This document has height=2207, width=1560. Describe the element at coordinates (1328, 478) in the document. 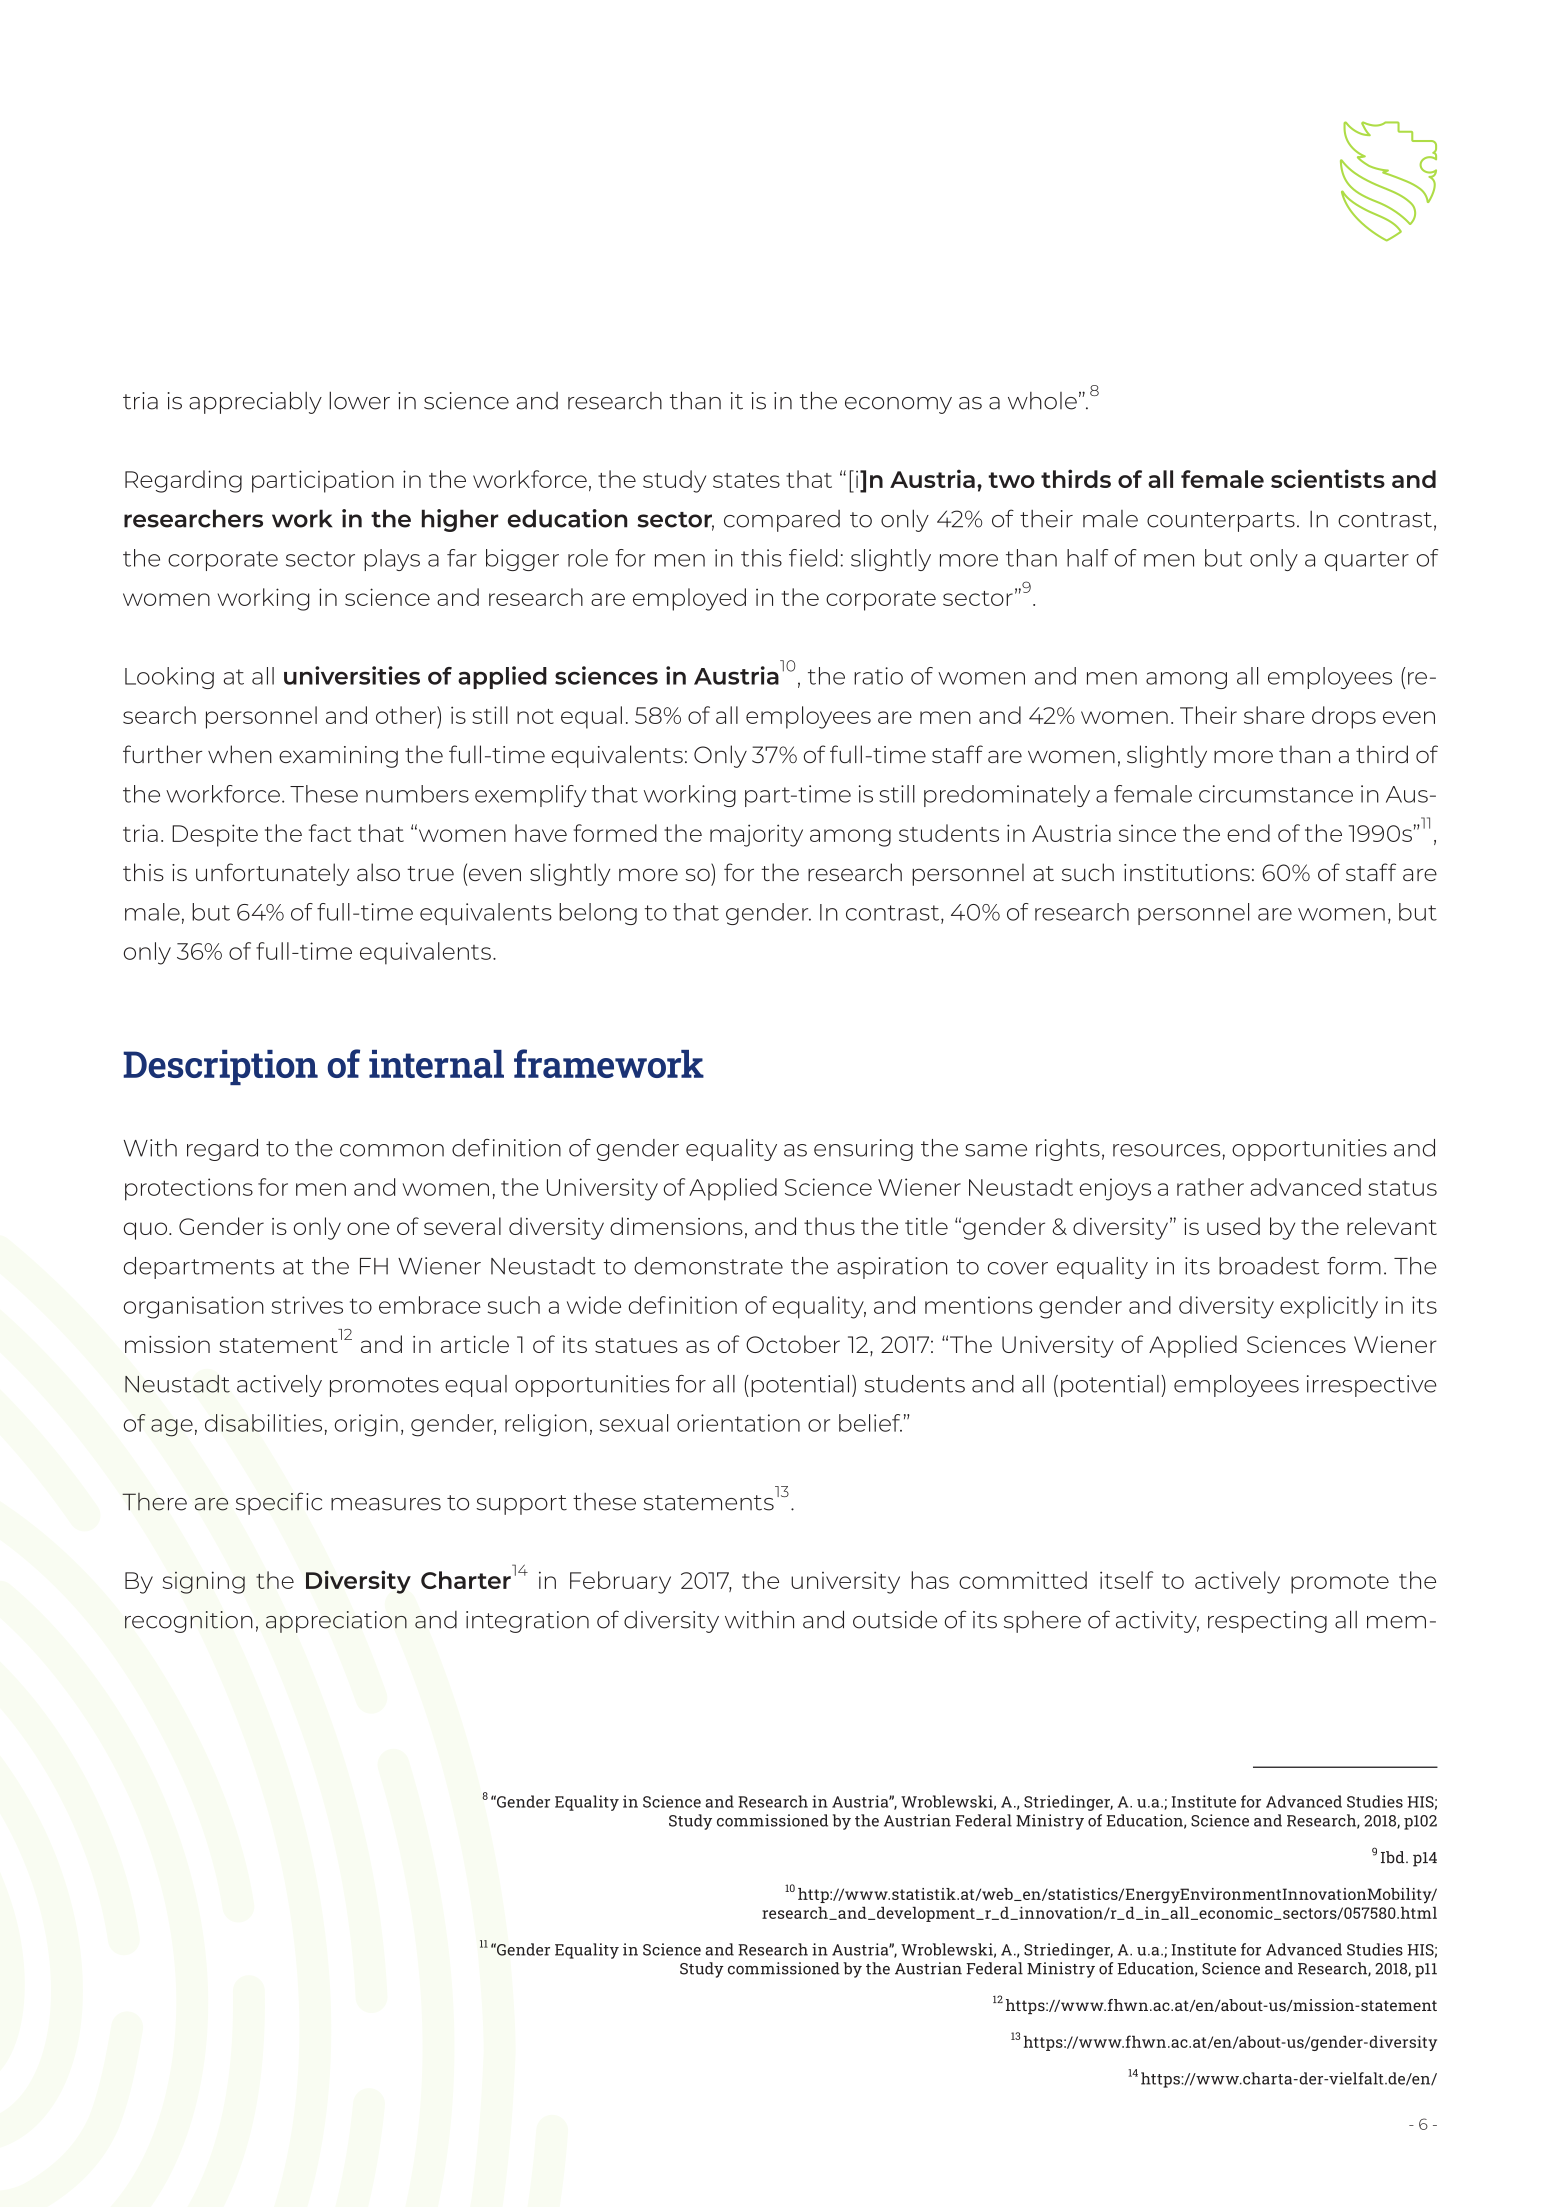

I see `scientists` at that location.
